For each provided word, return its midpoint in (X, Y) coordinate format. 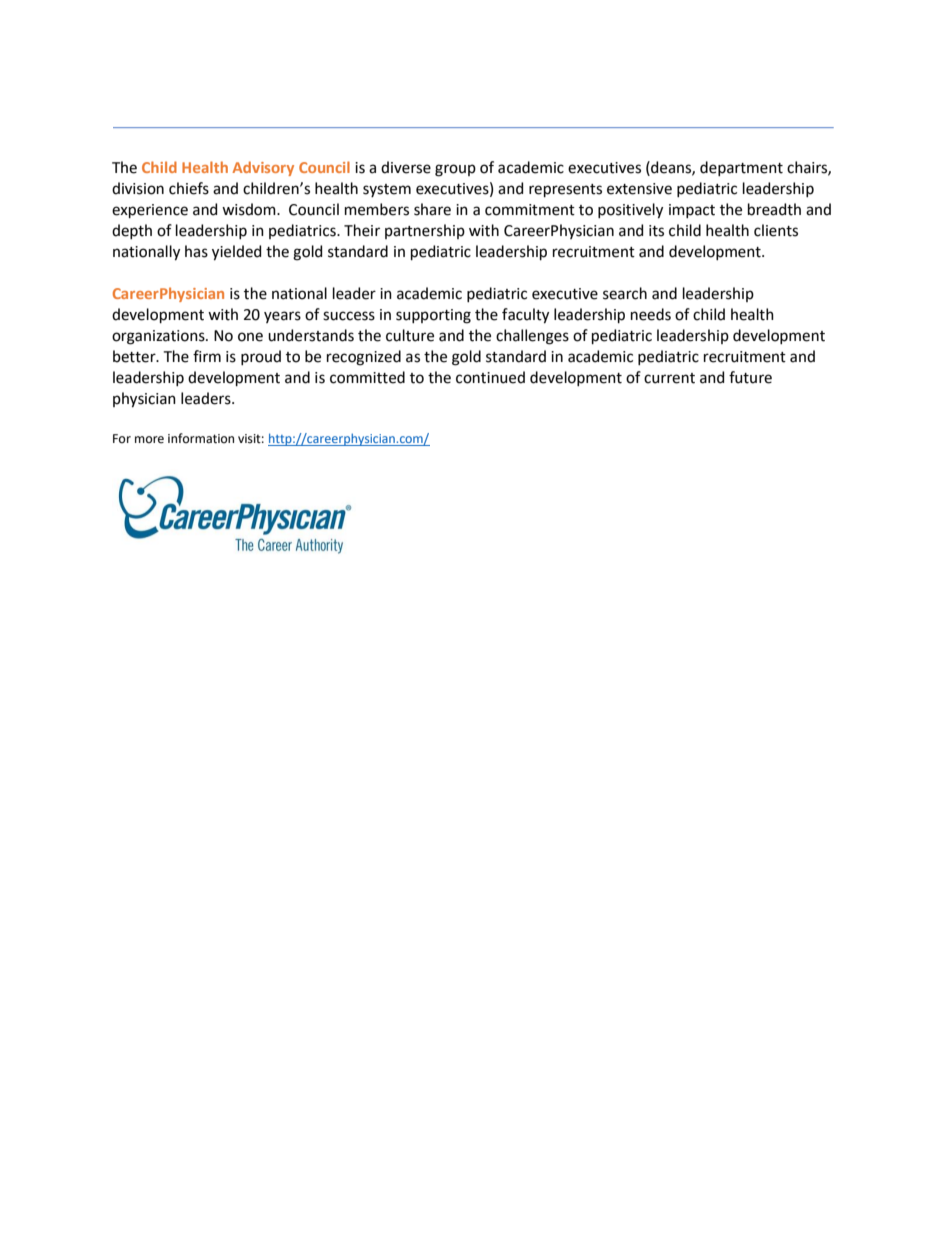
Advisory (263, 168)
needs (651, 314)
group (455, 170)
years (282, 317)
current (669, 378)
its (656, 231)
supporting (433, 316)
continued (490, 377)
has (196, 251)
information (201, 438)
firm (207, 356)
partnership (425, 231)
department (741, 168)
